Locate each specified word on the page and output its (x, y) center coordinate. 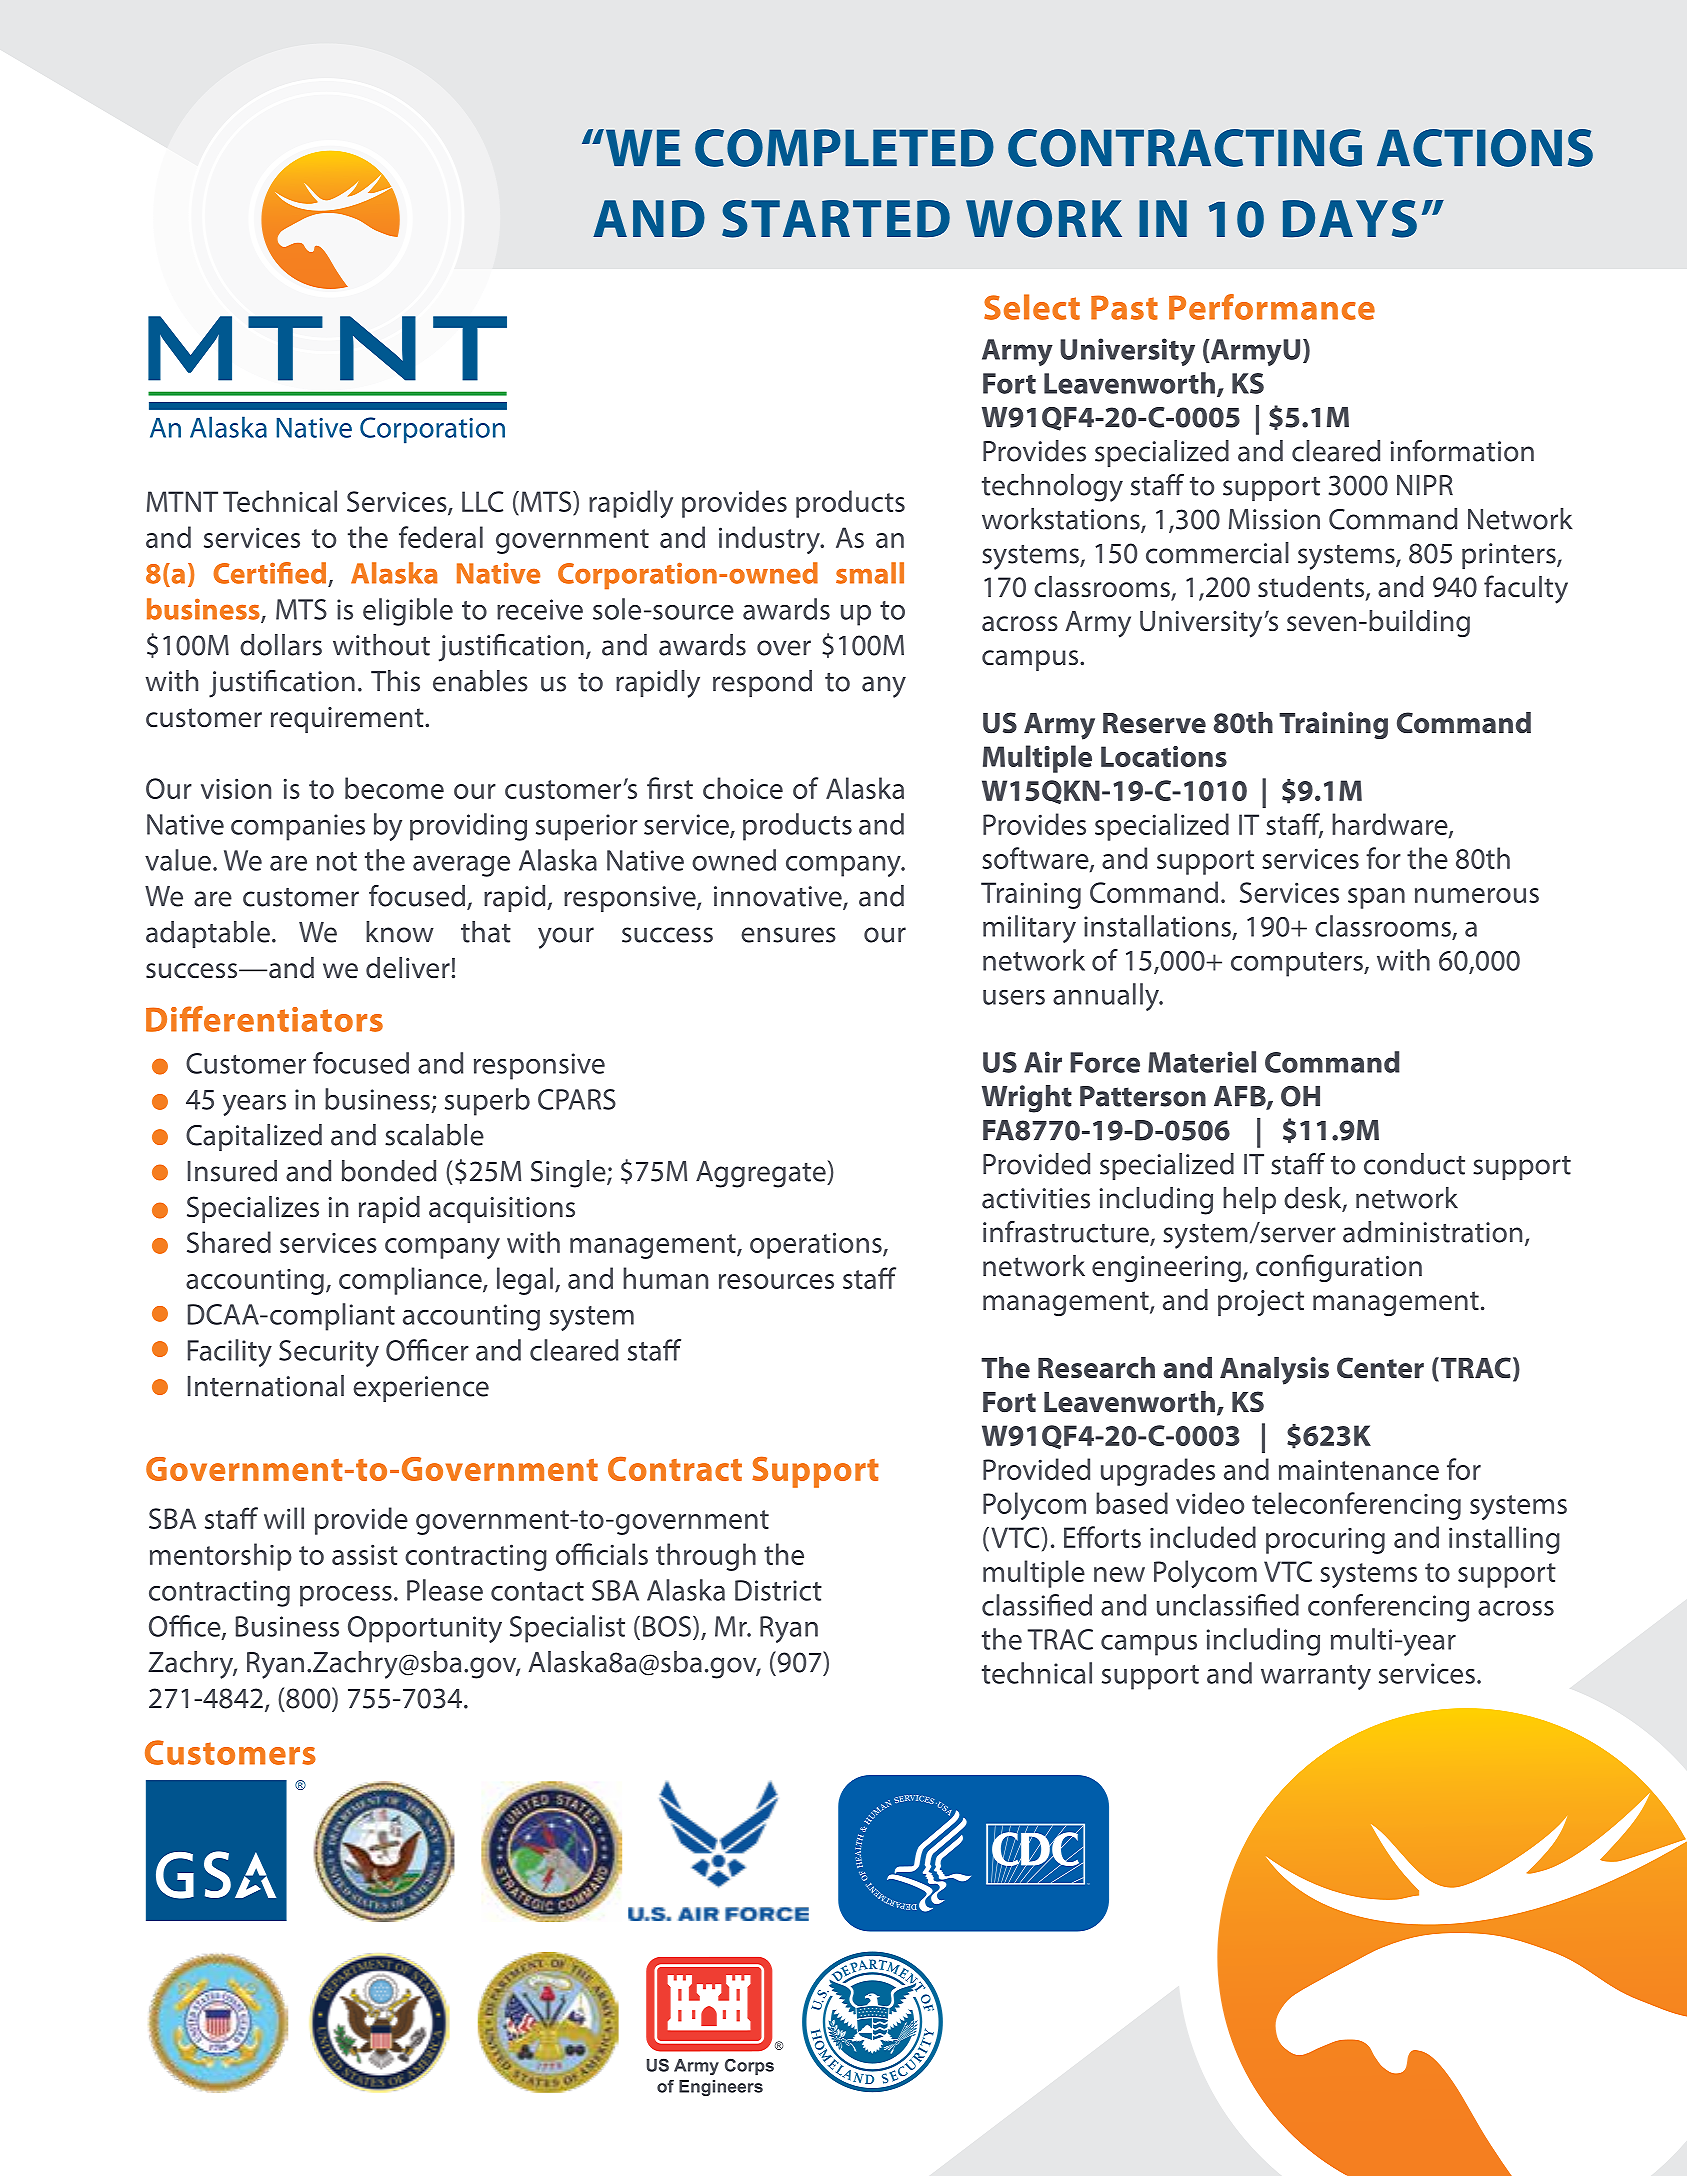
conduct (1414, 1164)
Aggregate (762, 1174)
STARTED (836, 219)
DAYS (1350, 219)
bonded (389, 1171)
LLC (482, 501)
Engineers (721, 2088)
